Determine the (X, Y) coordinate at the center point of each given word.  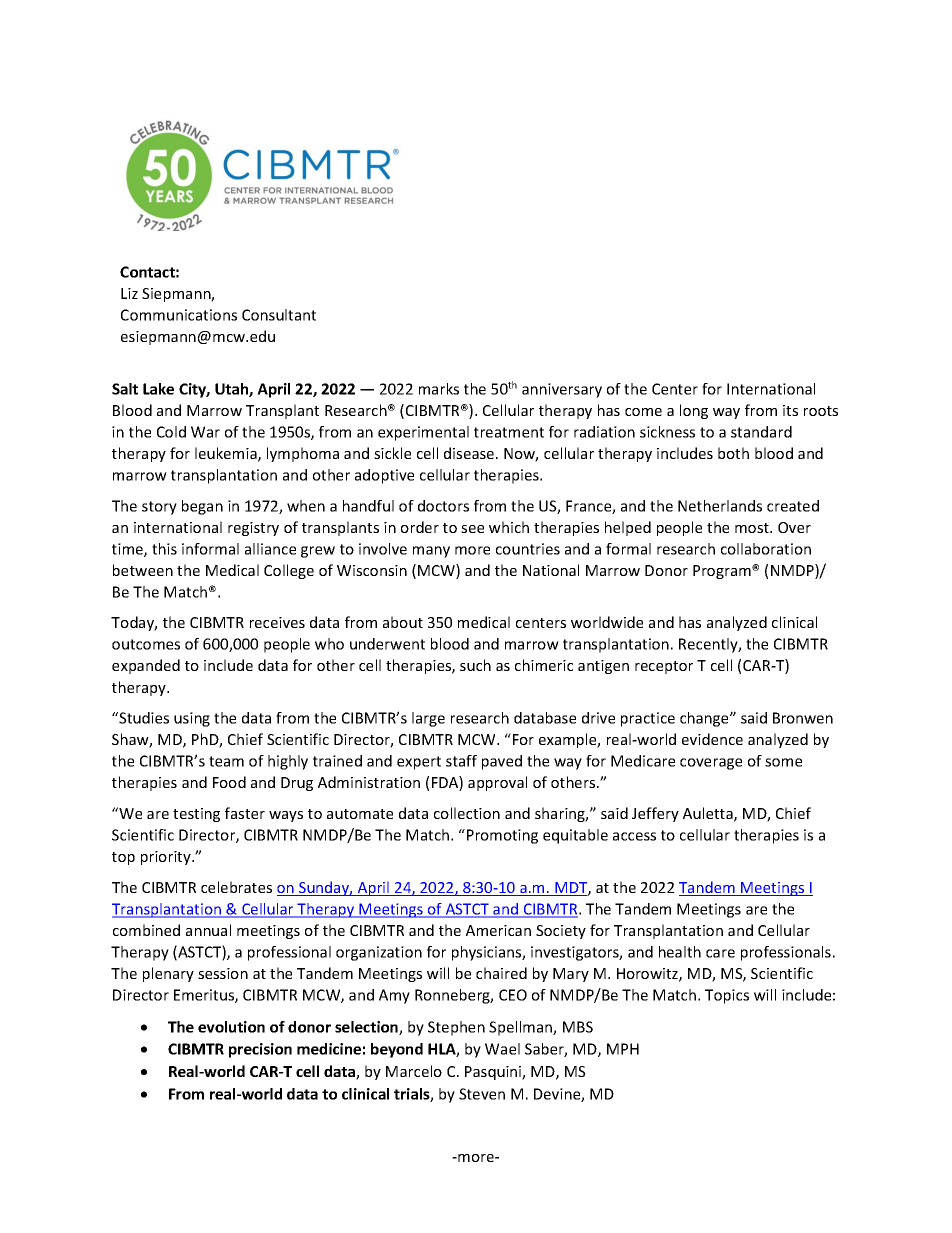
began (202, 507)
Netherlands (720, 506)
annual (208, 930)
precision (260, 1050)
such (475, 665)
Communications (179, 315)
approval (497, 783)
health (680, 952)
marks (439, 389)
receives (277, 622)
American (498, 930)
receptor (664, 667)
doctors (443, 506)
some (783, 762)
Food (229, 782)
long (694, 411)
